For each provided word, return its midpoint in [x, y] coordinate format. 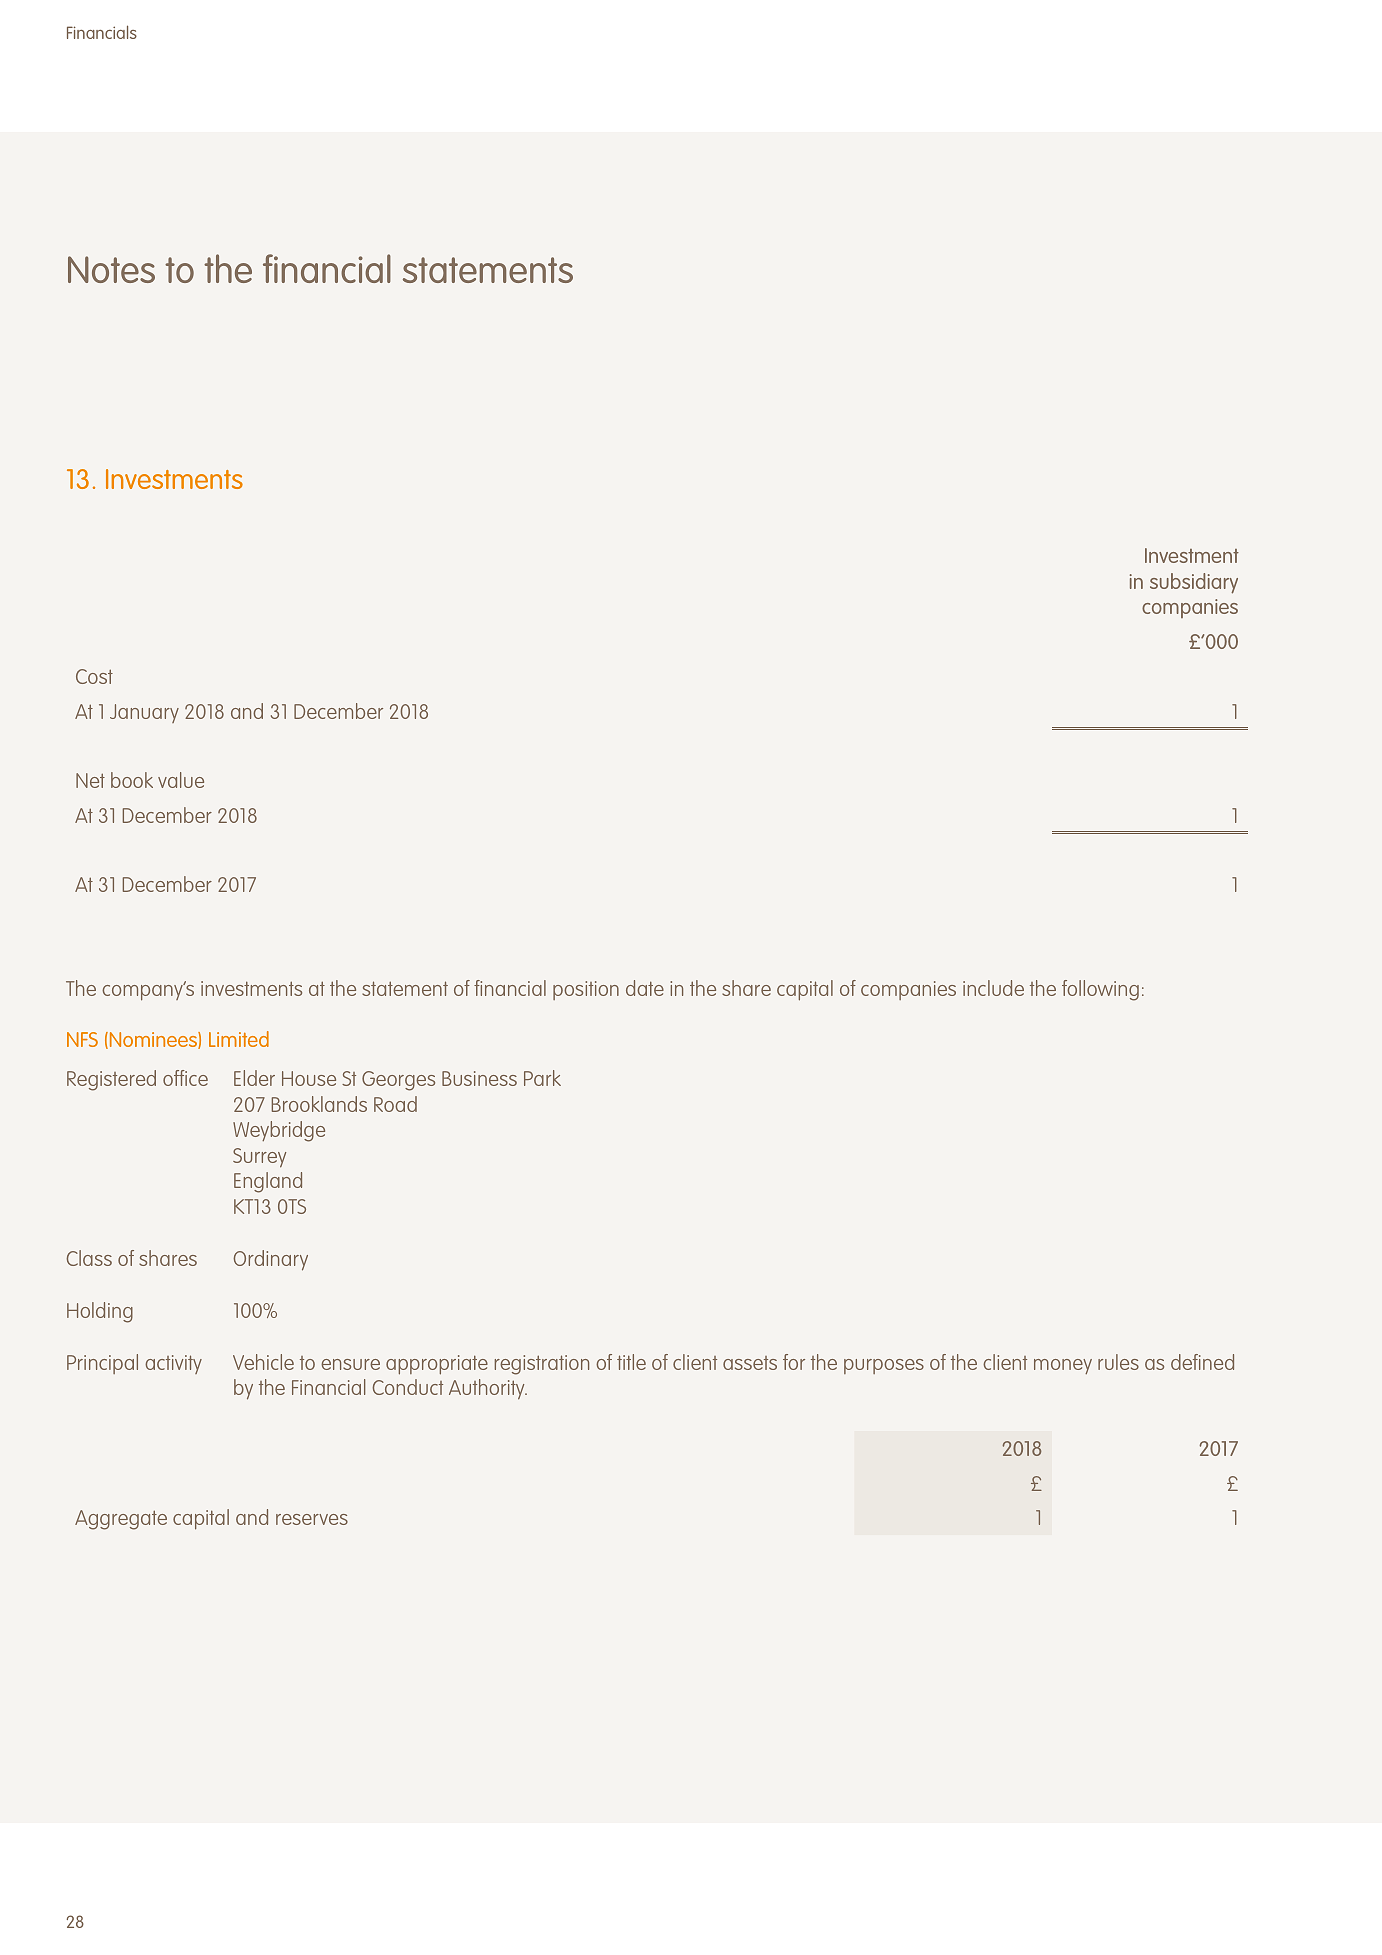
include [993, 988]
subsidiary [1194, 583]
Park [542, 1078]
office [185, 1078]
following [1100, 990]
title [631, 1362]
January [144, 713]
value [181, 780]
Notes [111, 269]
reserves [312, 1519]
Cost [94, 676]
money [1063, 1366]
